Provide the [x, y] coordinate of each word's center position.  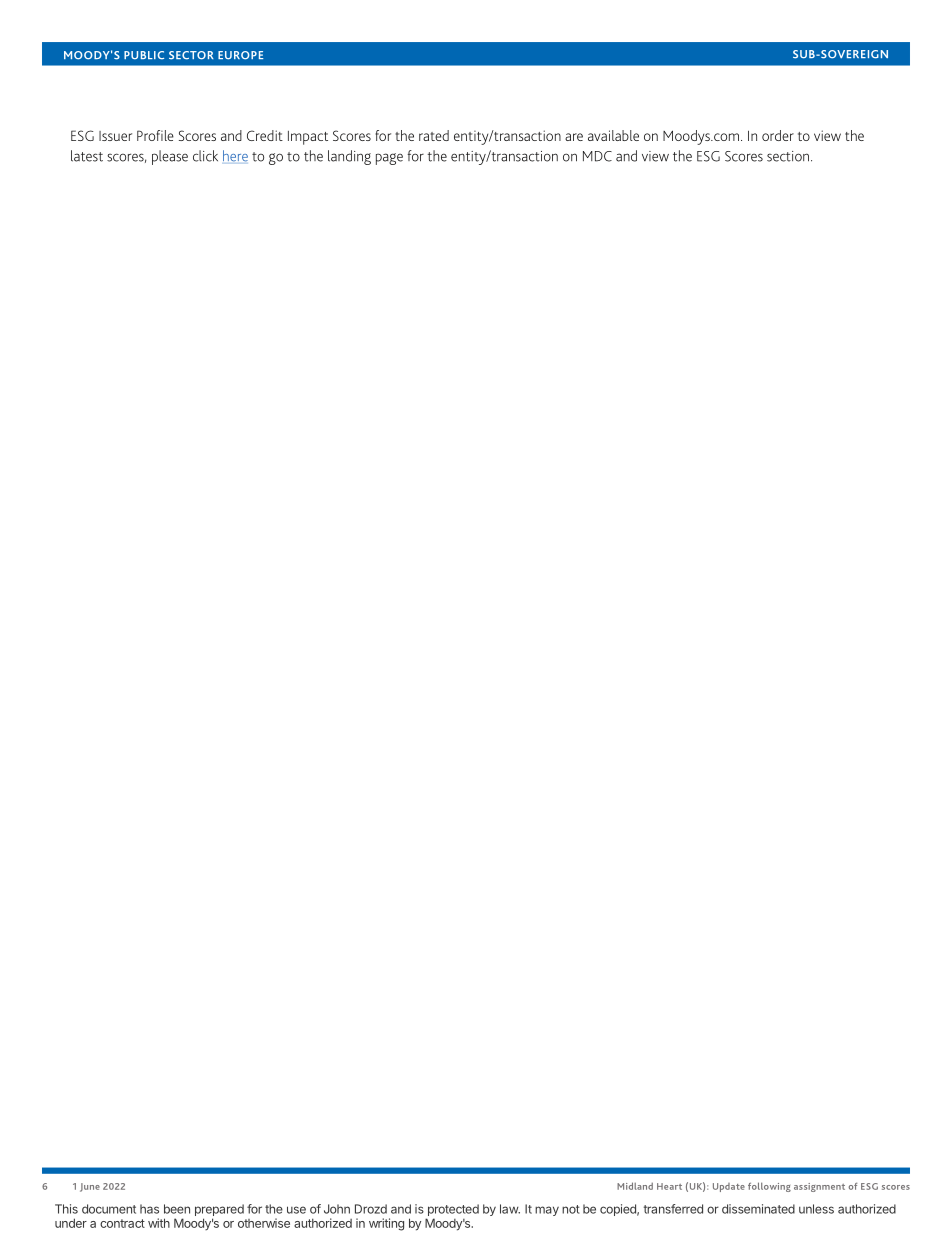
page [389, 159]
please [170, 157]
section [788, 156]
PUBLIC [144, 55]
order [778, 135]
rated [434, 135]
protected [452, 1211]
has [149, 1209]
